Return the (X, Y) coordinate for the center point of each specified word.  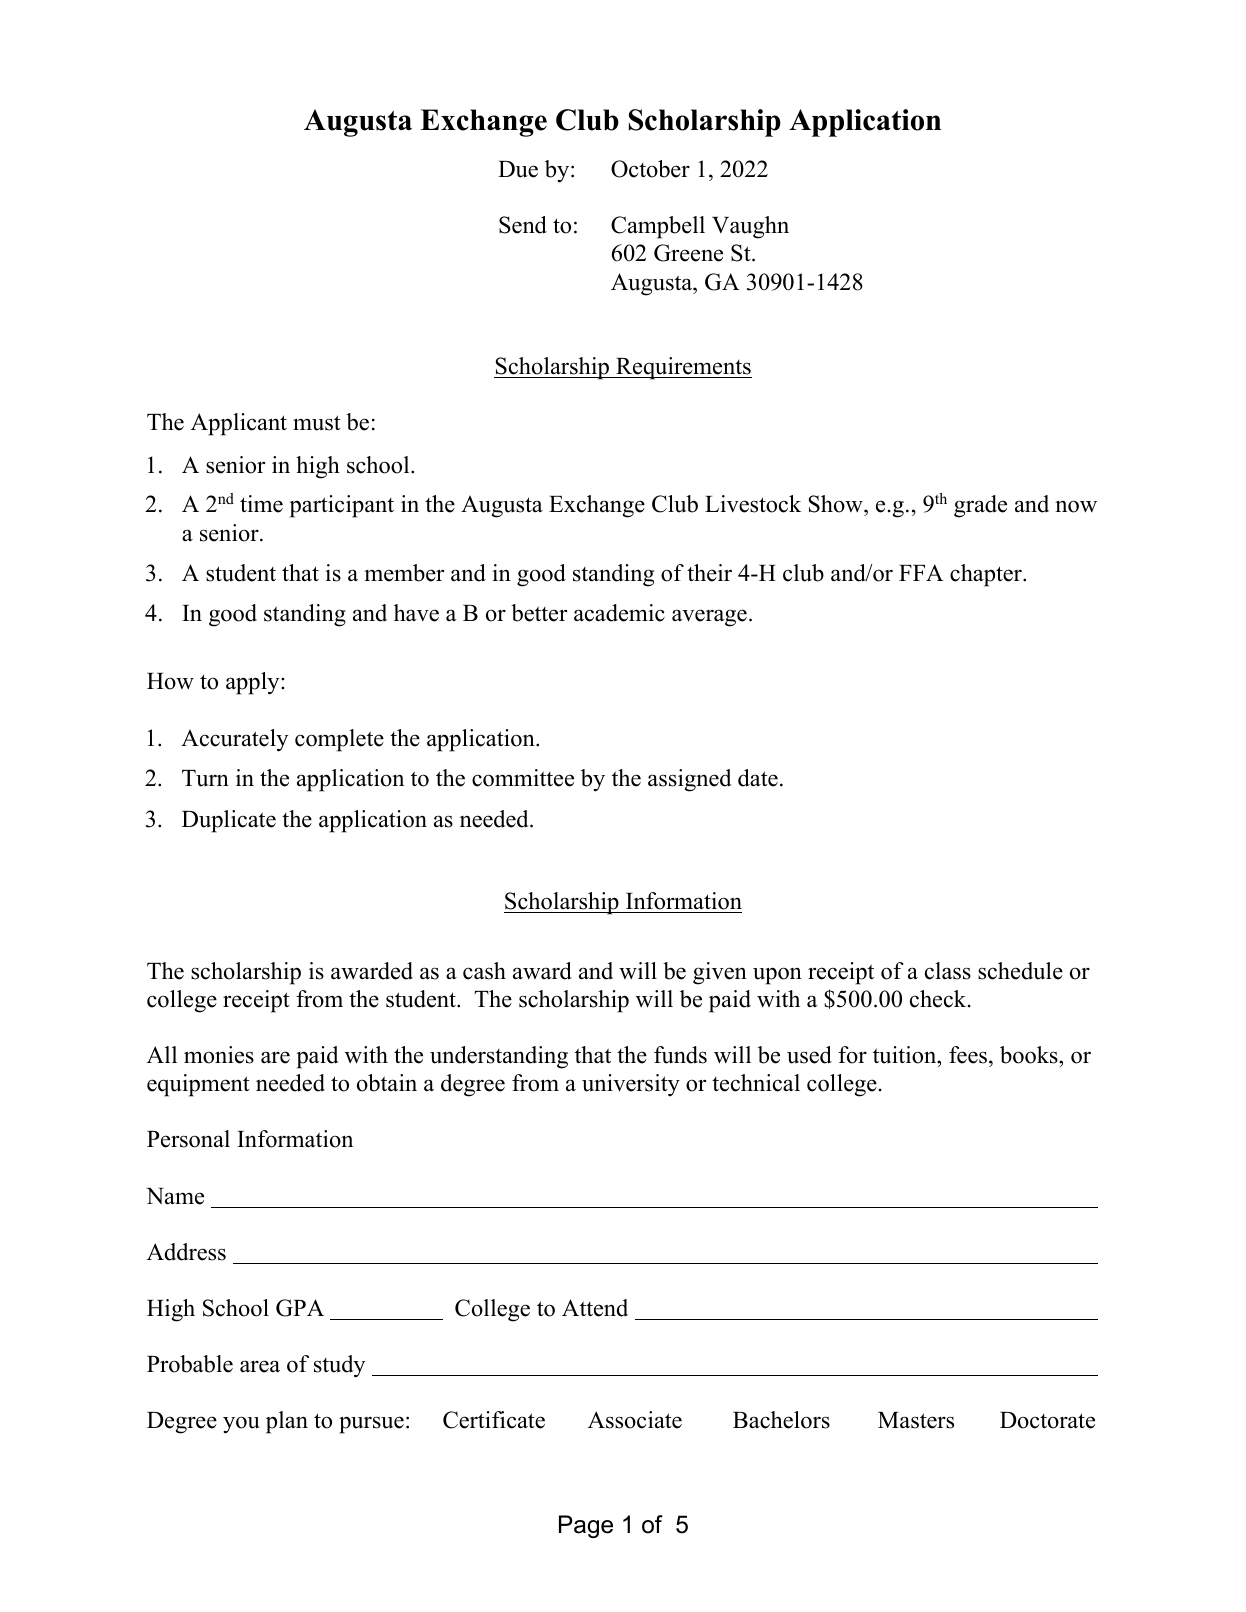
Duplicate (229, 821)
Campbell (658, 227)
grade (980, 506)
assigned (689, 780)
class (948, 971)
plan (287, 1422)
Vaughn (750, 227)
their (709, 573)
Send (523, 225)
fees (969, 1055)
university (631, 1085)
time (261, 504)
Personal (188, 1139)
